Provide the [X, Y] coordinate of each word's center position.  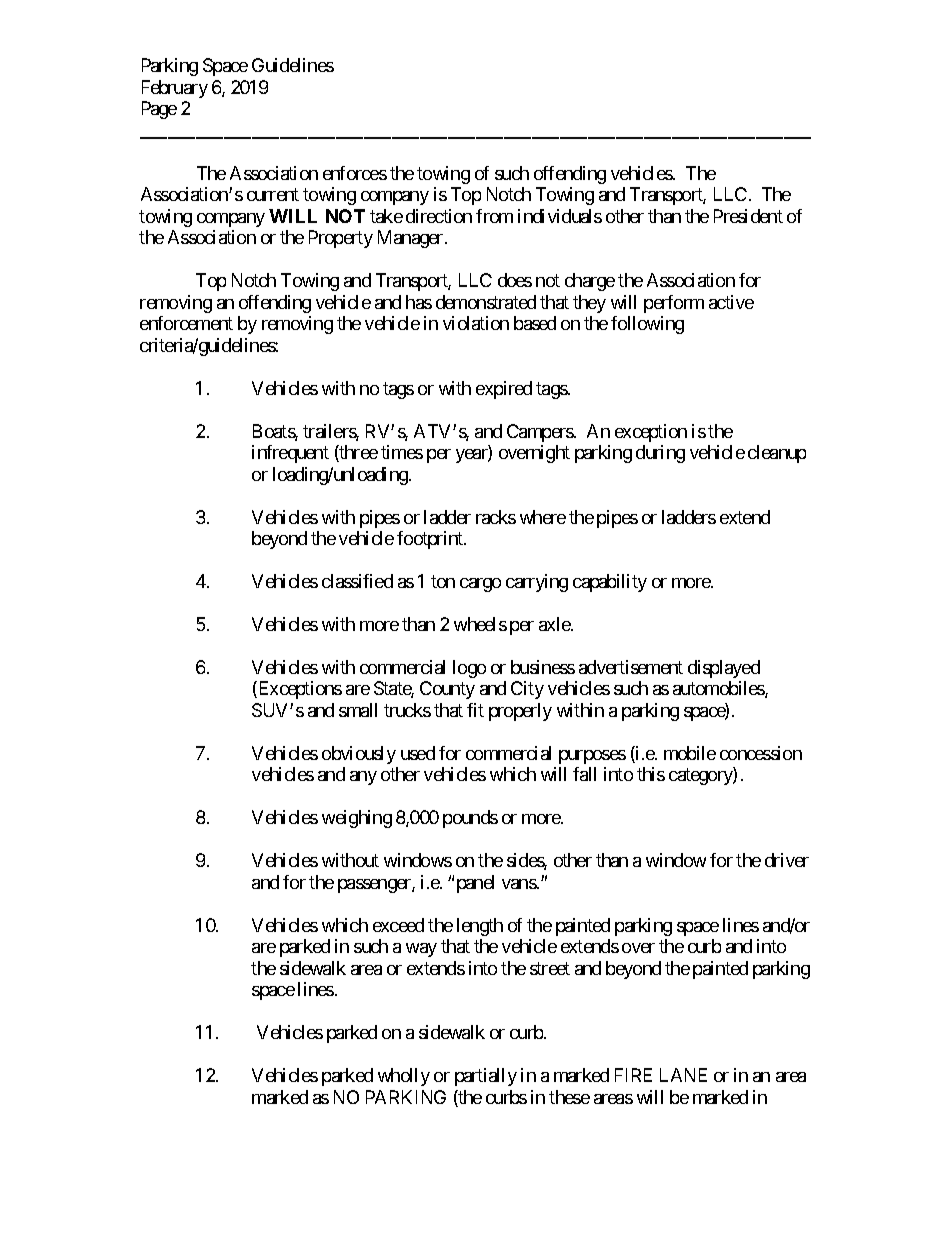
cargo [480, 585]
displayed [724, 669]
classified [357, 581]
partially [486, 1077]
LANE [683, 1075]
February [175, 89]
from [494, 216]
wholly [404, 1077]
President [748, 216]
